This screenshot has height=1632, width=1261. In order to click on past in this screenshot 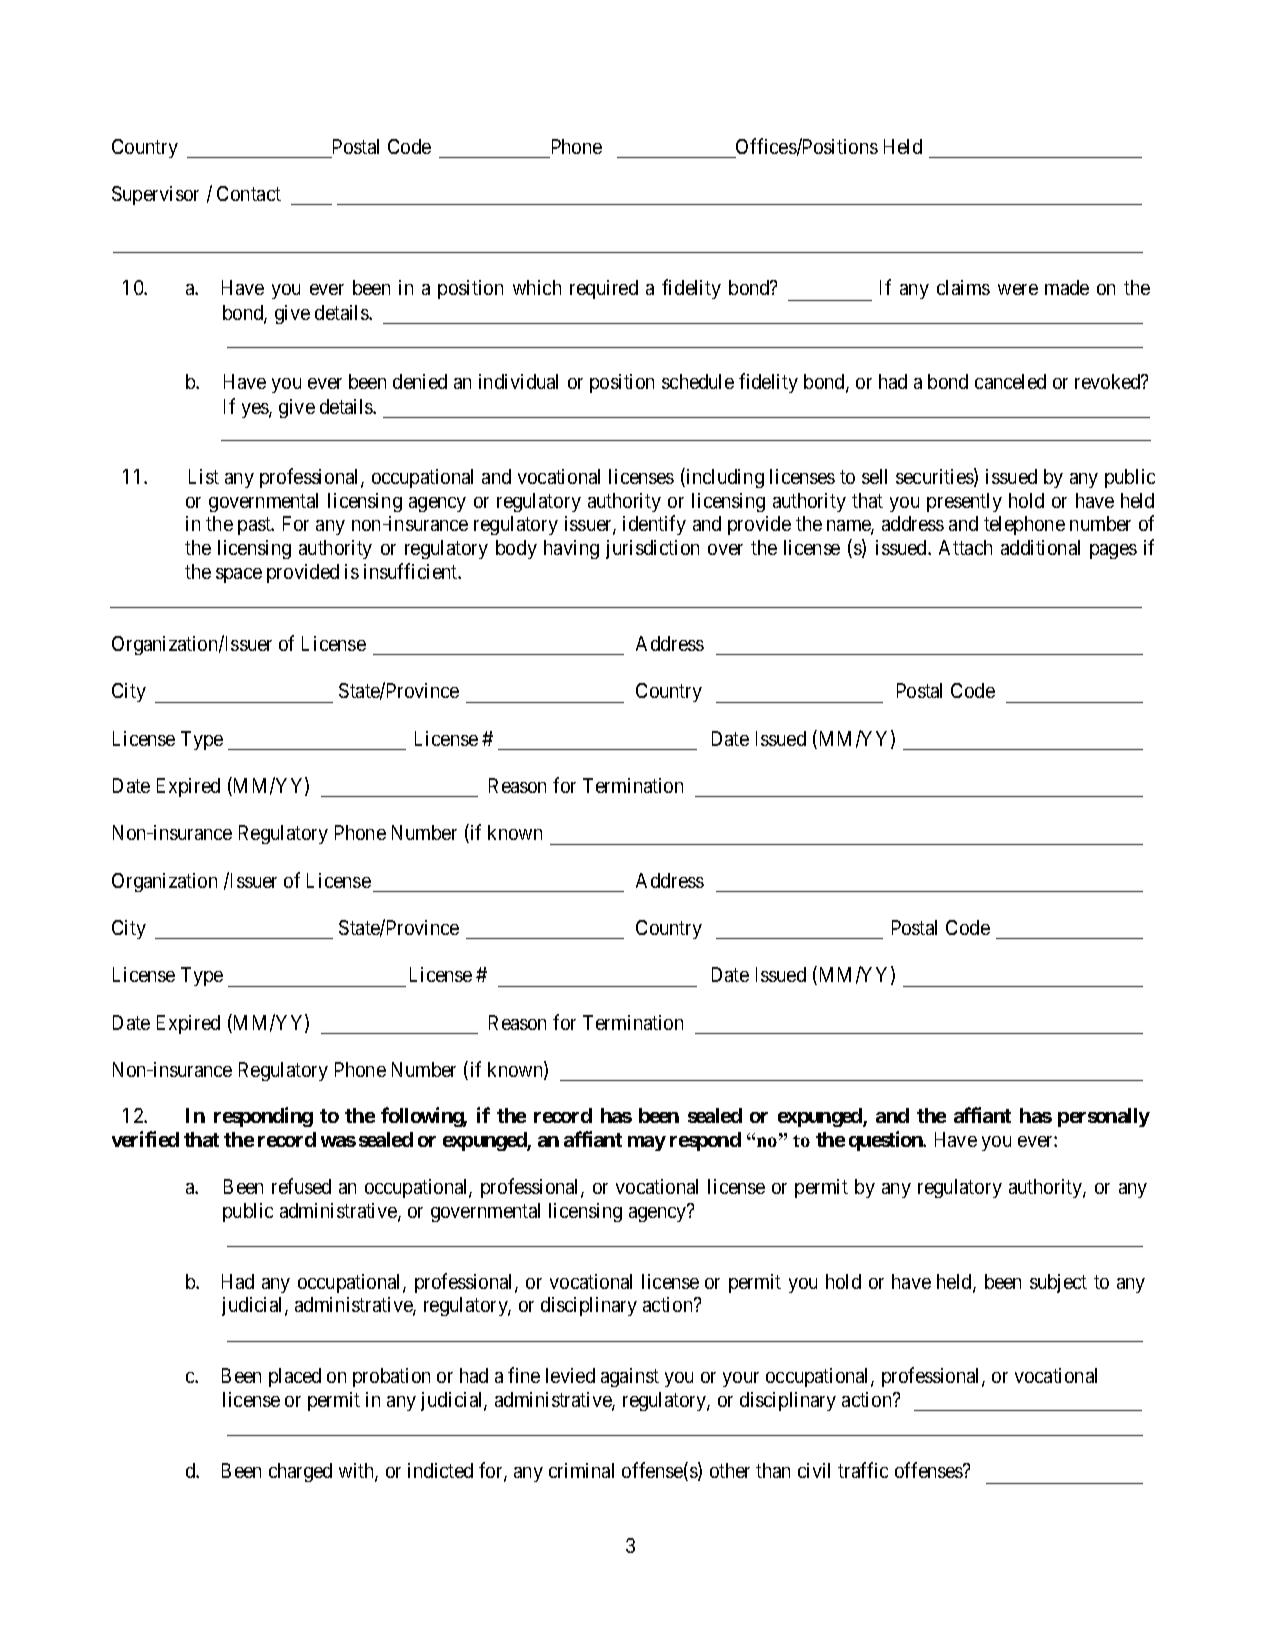, I will do `click(255, 526)`.
